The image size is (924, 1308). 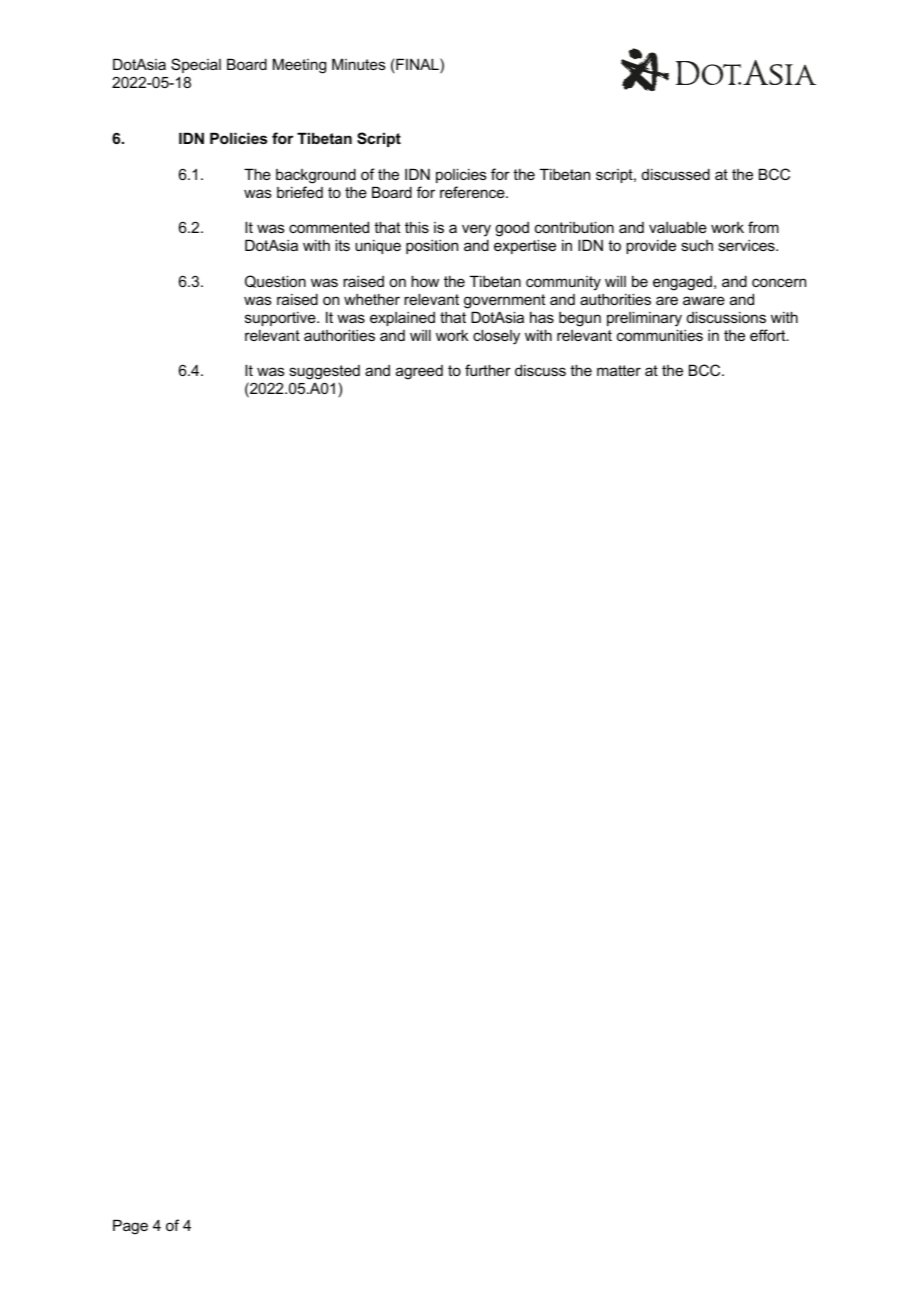 I want to click on agreed, so click(x=419, y=372).
